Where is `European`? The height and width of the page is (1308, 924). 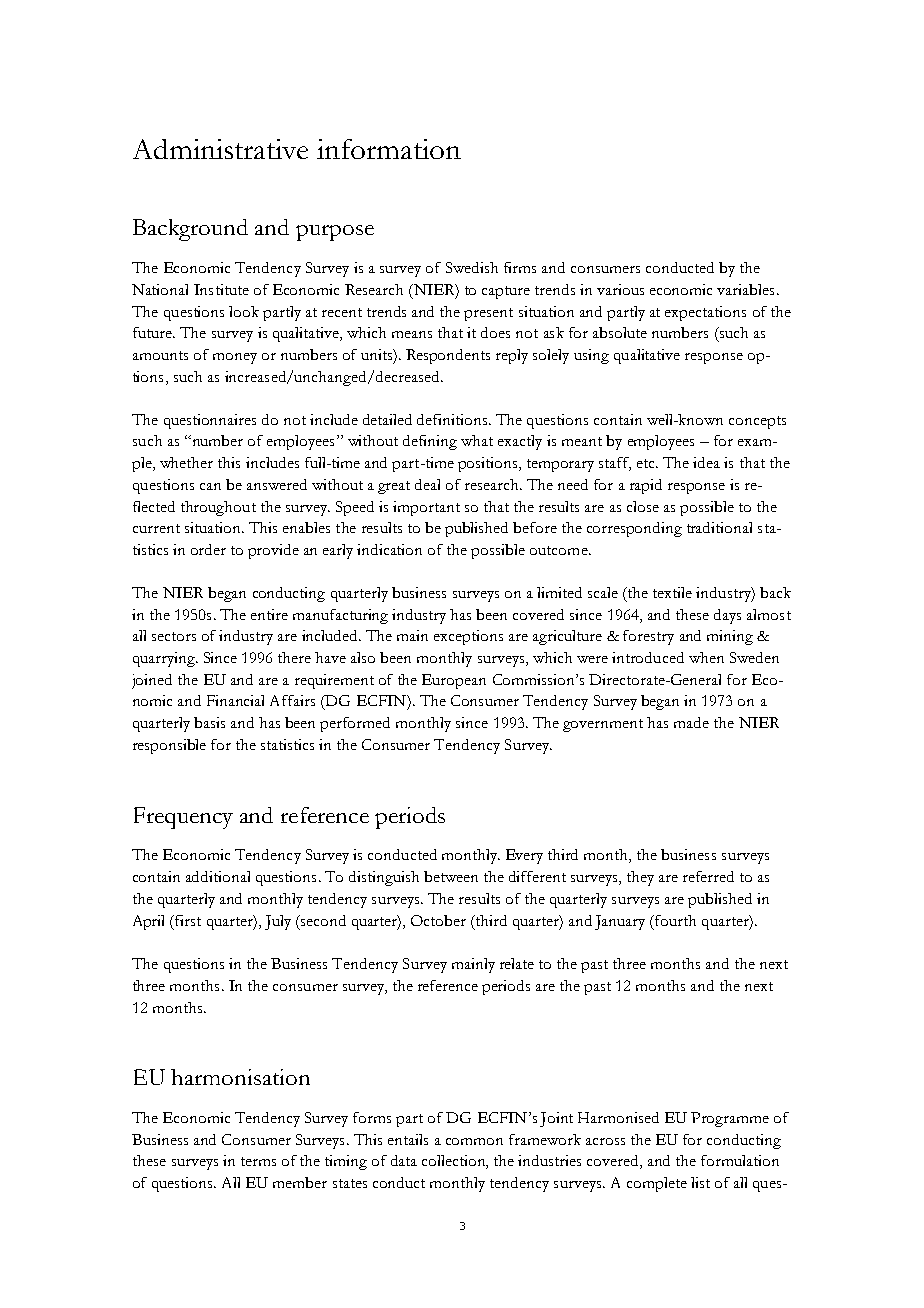 European is located at coordinates (454, 681).
